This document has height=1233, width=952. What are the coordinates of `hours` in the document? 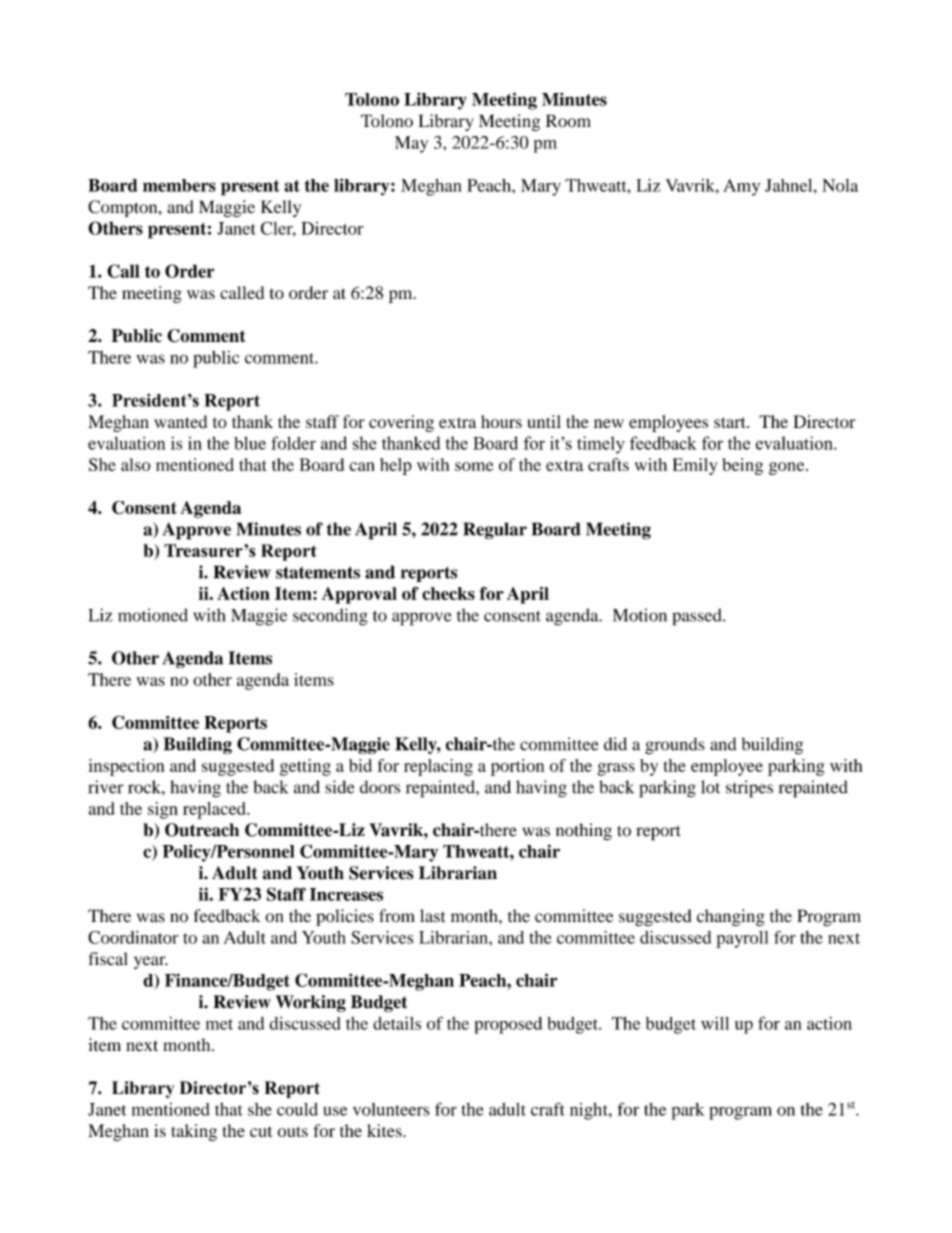 It's located at (501, 421).
